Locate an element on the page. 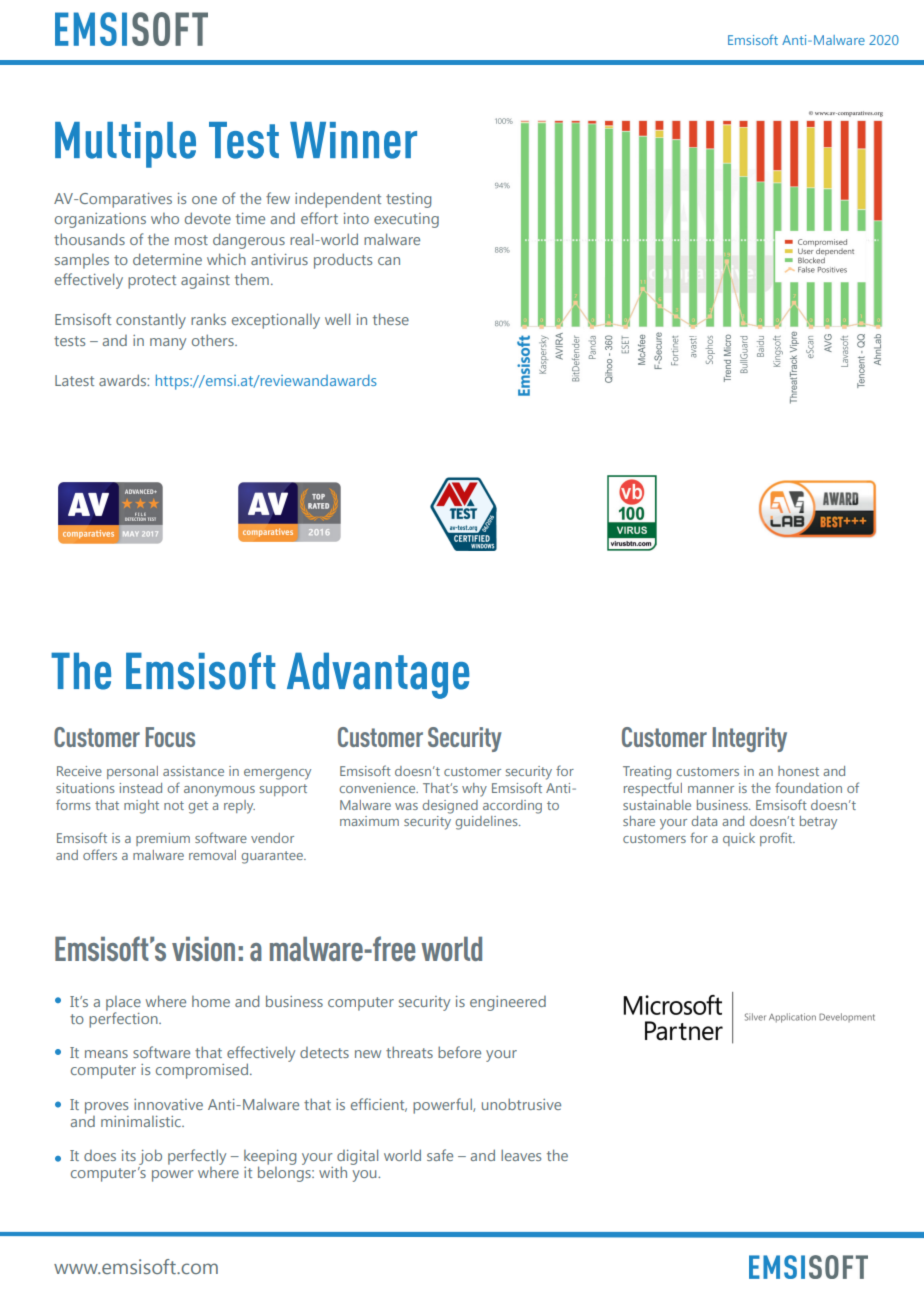 The height and width of the image is (1294, 924). quick is located at coordinates (739, 839).
